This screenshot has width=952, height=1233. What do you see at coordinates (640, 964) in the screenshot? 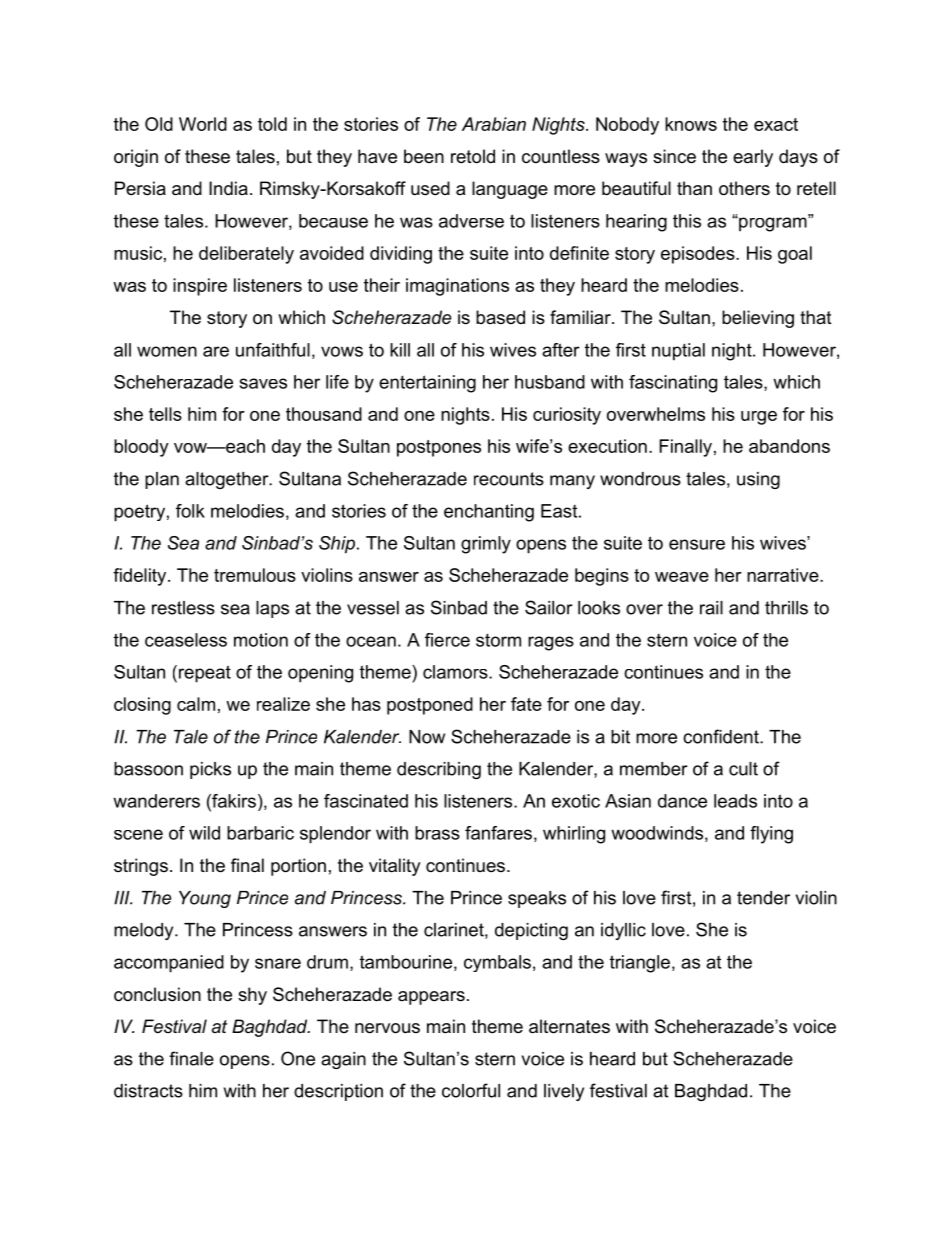
I see `triangle` at bounding box center [640, 964].
